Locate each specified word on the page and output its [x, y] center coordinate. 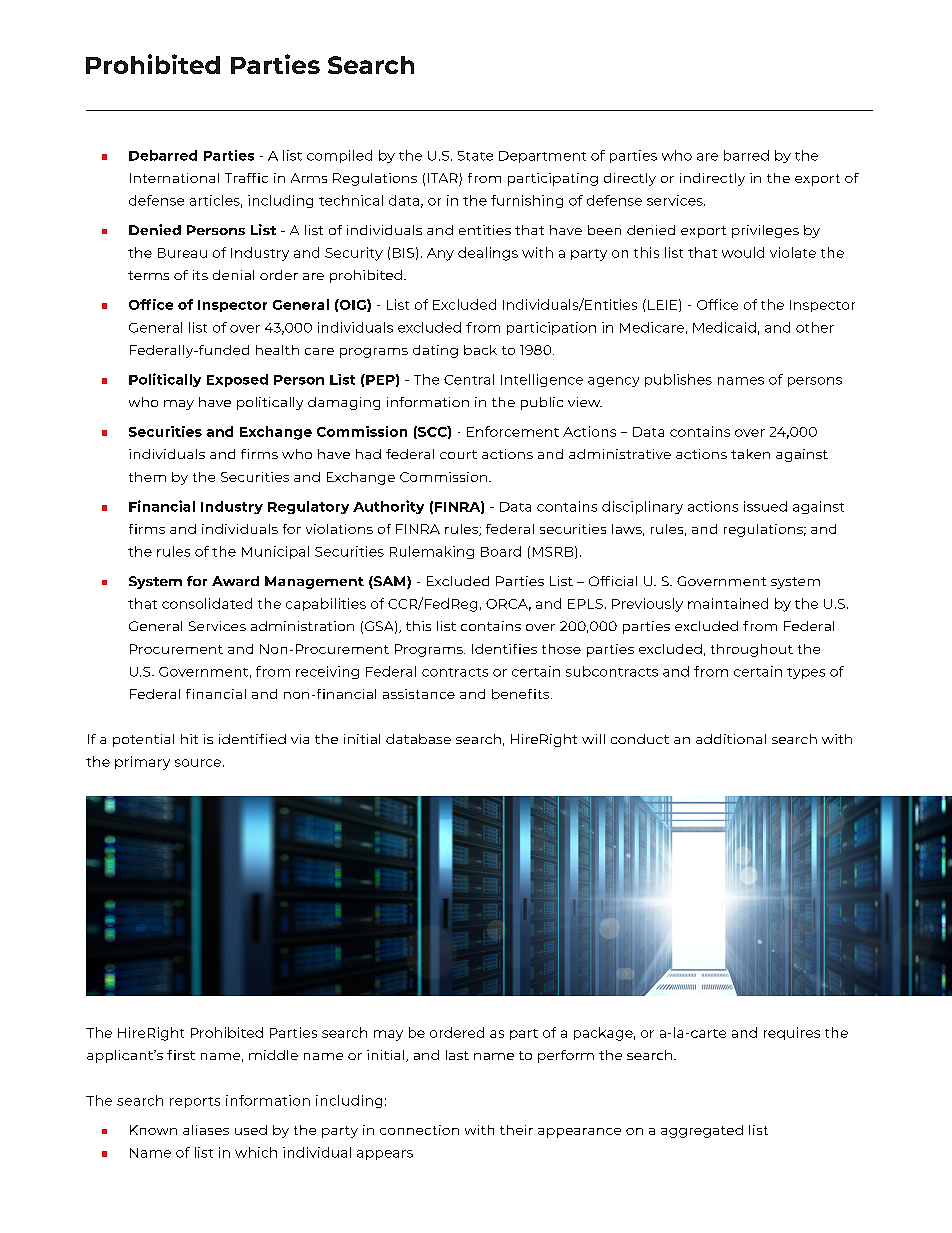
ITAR [443, 178]
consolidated [207, 603]
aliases [206, 1130]
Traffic [246, 178]
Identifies [504, 649]
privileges [765, 231]
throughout [752, 650]
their [516, 1130]
